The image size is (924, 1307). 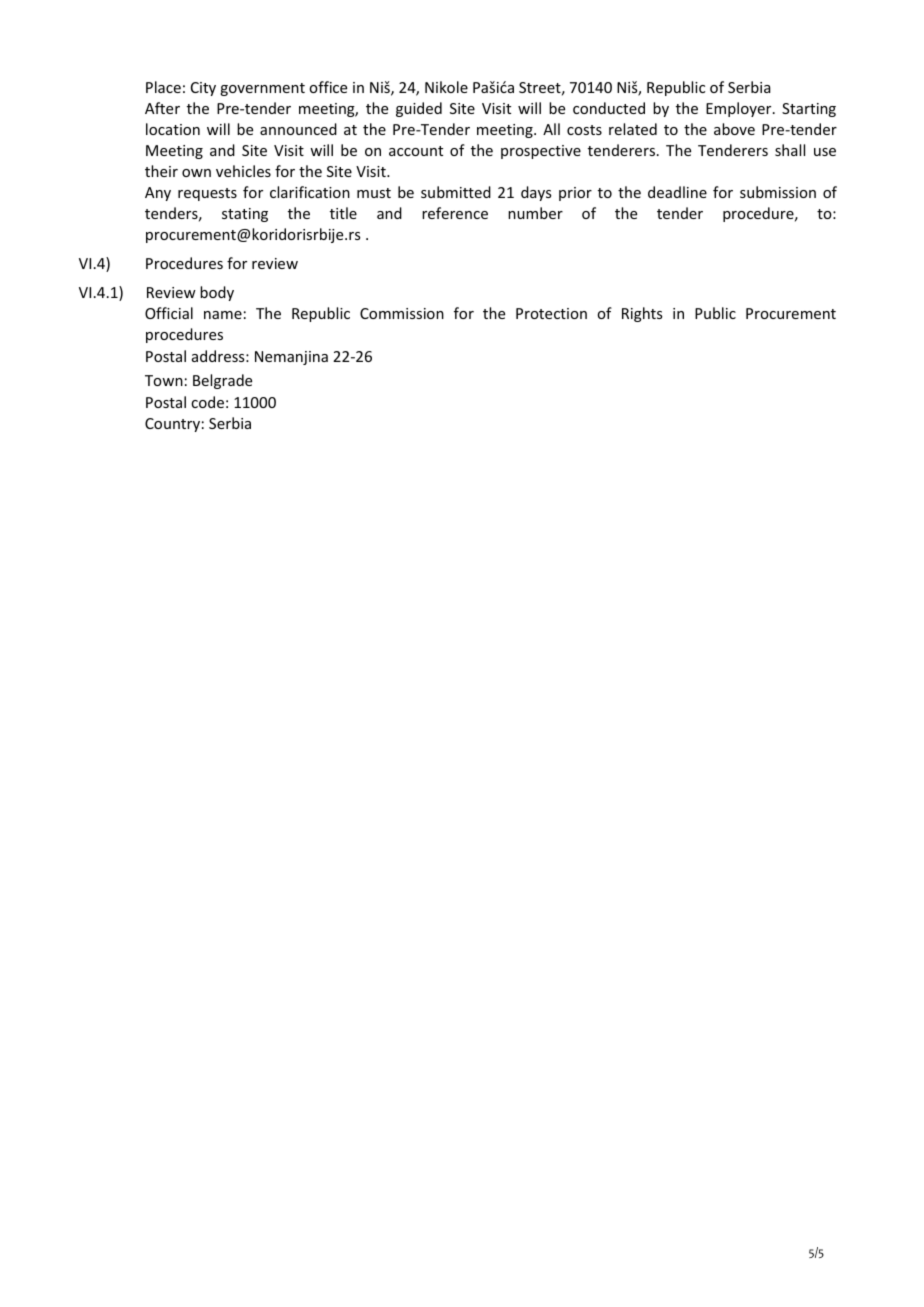 I want to click on submitted, so click(x=456, y=192).
